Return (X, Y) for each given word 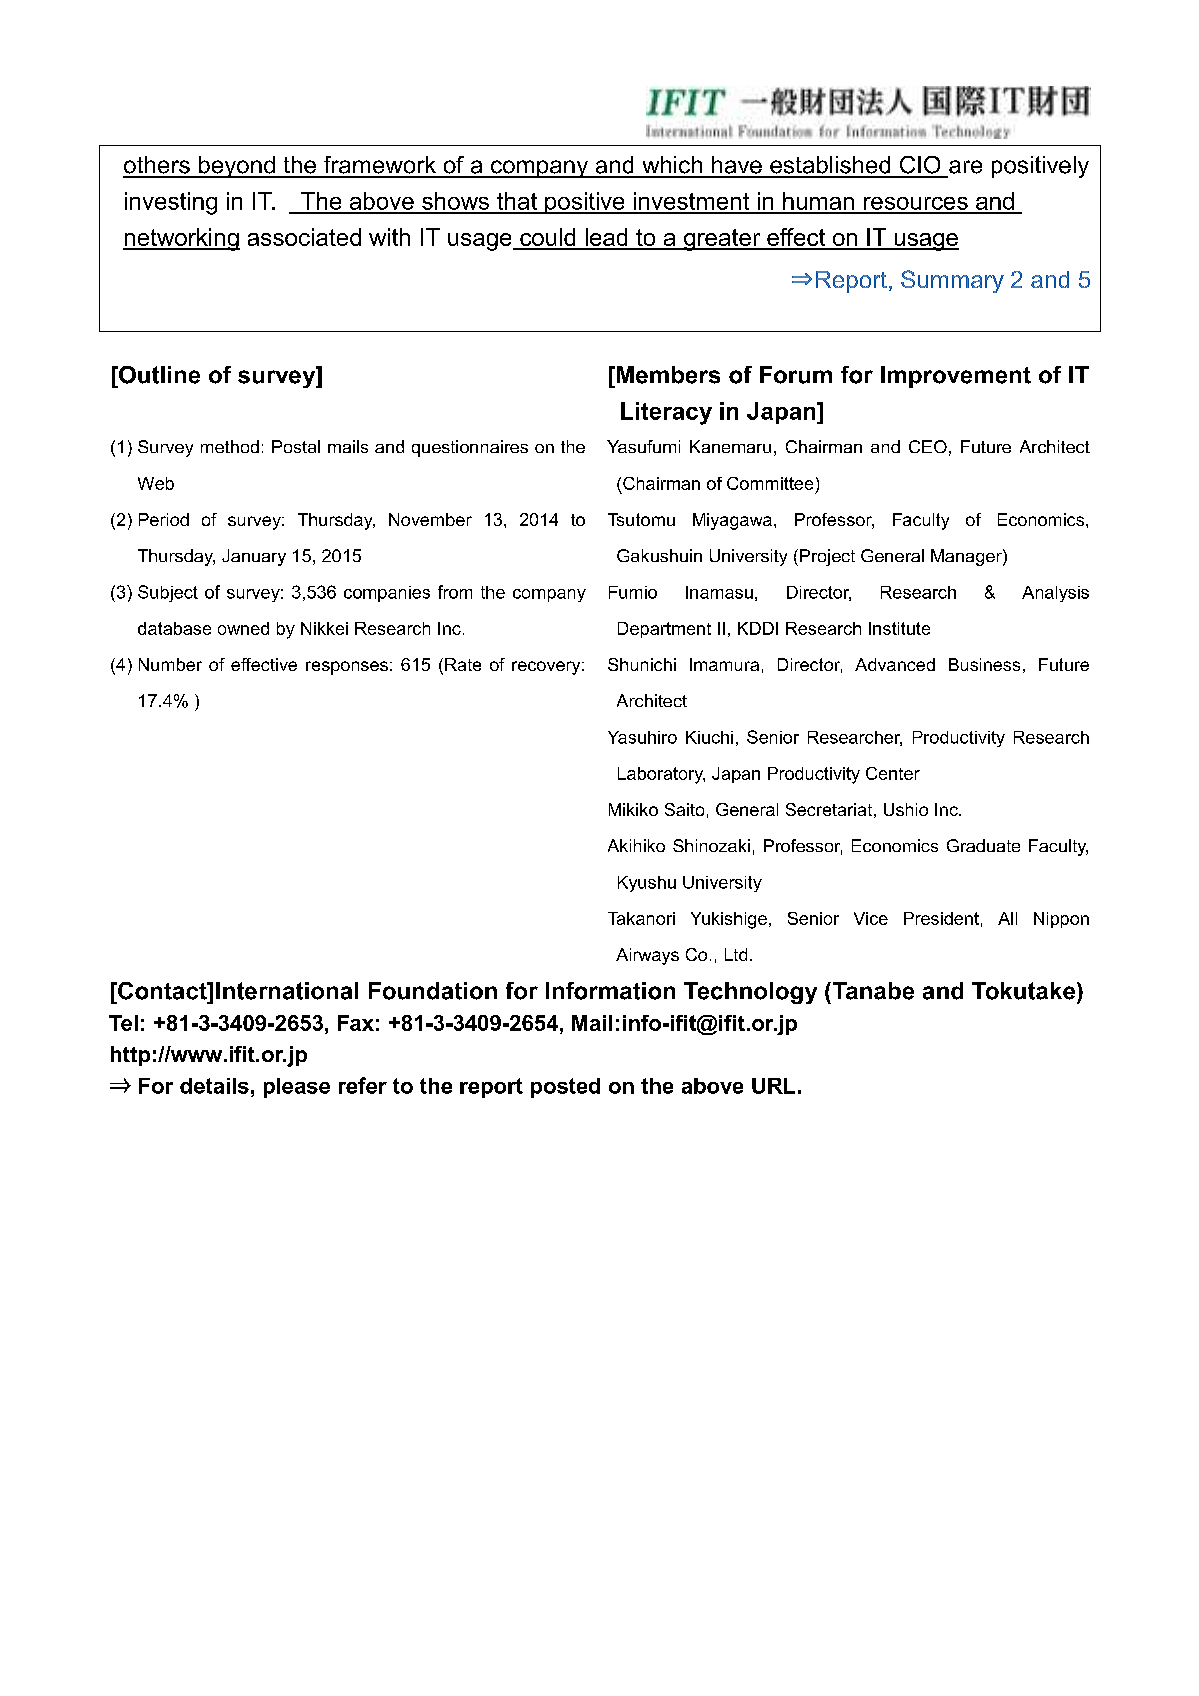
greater (722, 240)
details (214, 1086)
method (230, 446)
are (965, 167)
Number (170, 664)
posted (565, 1088)
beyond (236, 167)
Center (893, 773)
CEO (928, 446)
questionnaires (470, 448)
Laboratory (661, 775)
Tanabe (872, 991)
